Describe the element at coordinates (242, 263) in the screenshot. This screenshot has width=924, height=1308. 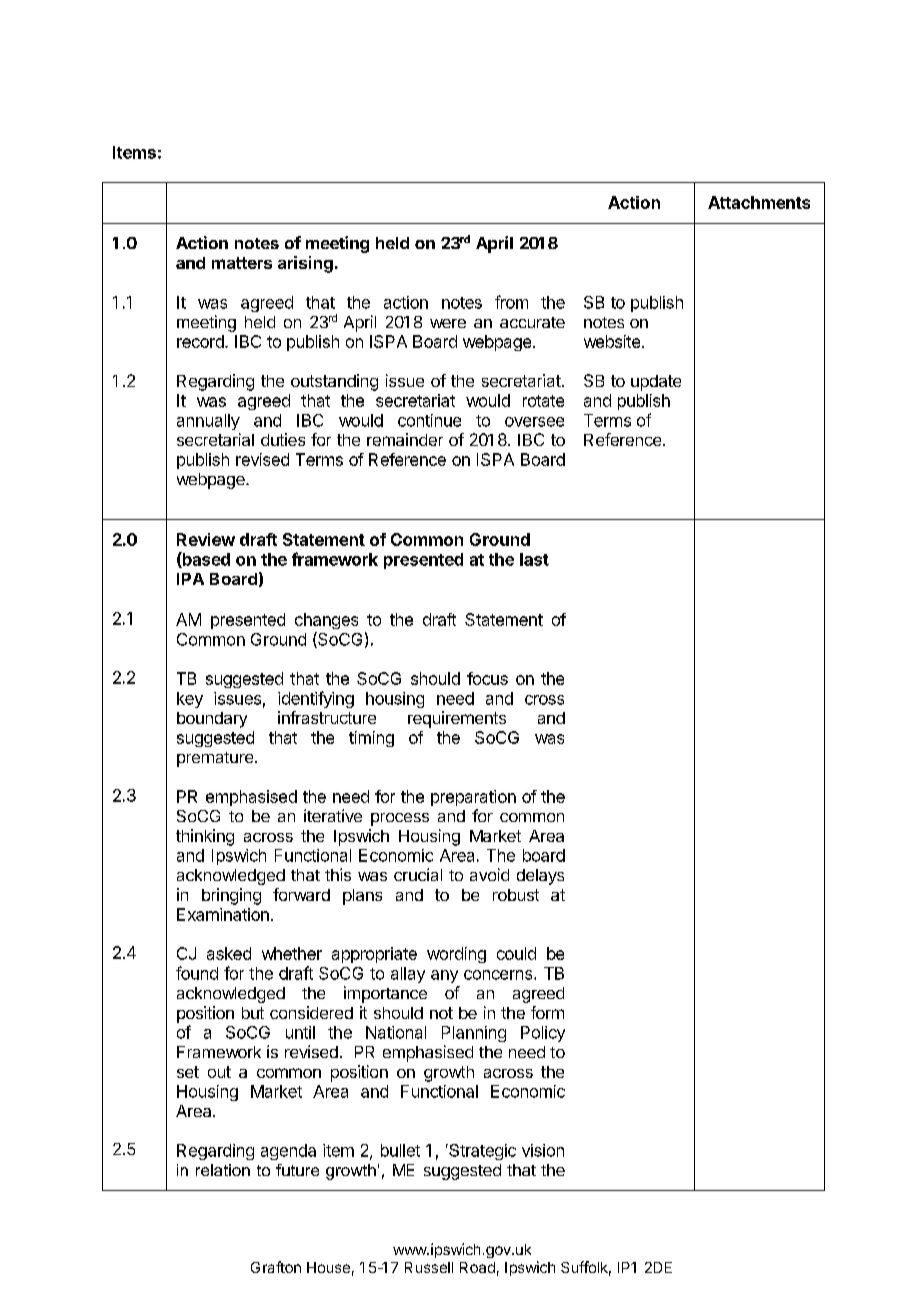
I see `matters` at that location.
